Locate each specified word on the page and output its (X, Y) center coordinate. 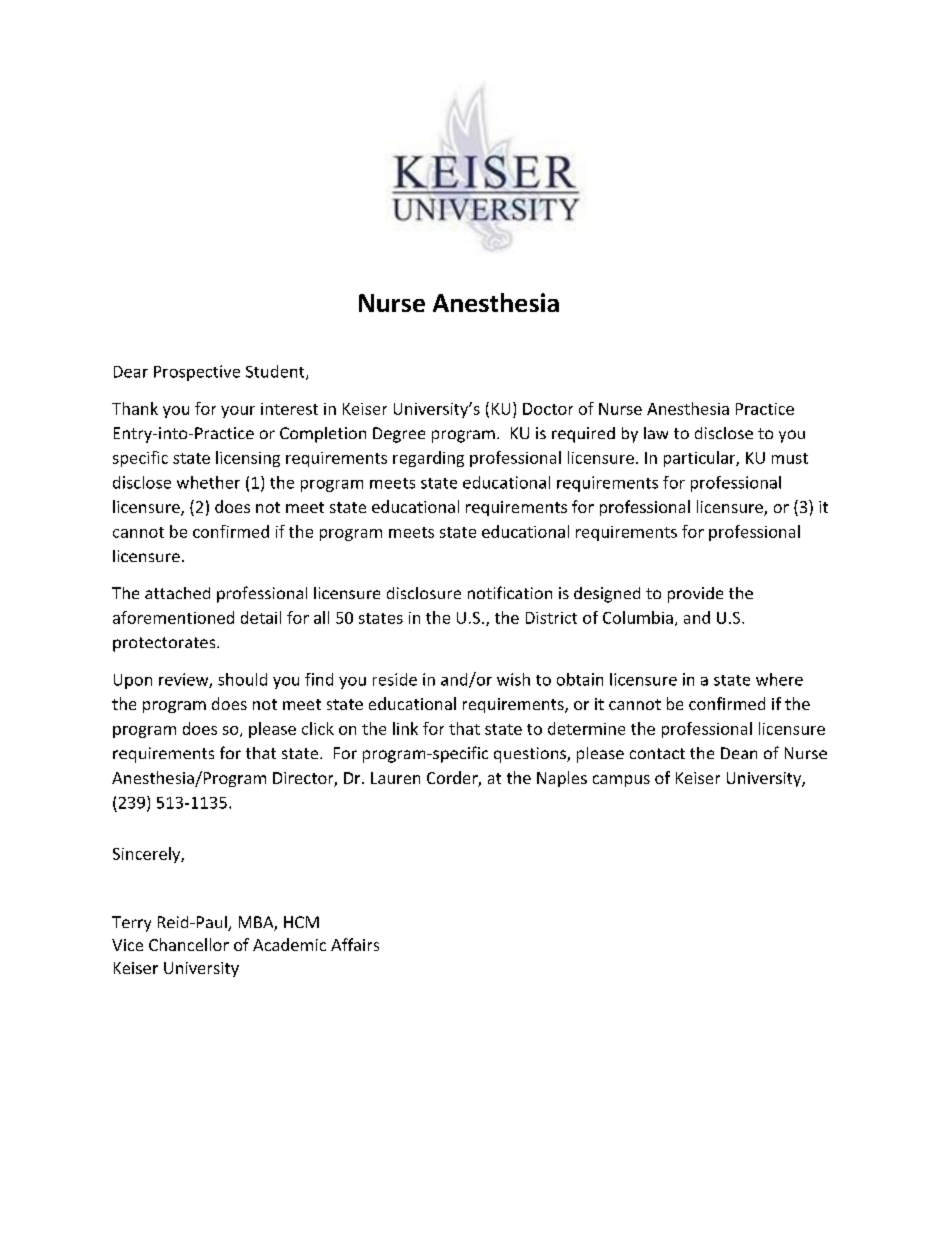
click (318, 728)
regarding (428, 459)
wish (513, 679)
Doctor (548, 409)
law (656, 433)
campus (621, 781)
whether (208, 482)
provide (695, 595)
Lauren (395, 778)
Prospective (197, 373)
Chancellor (189, 944)
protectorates (165, 644)
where (779, 679)
